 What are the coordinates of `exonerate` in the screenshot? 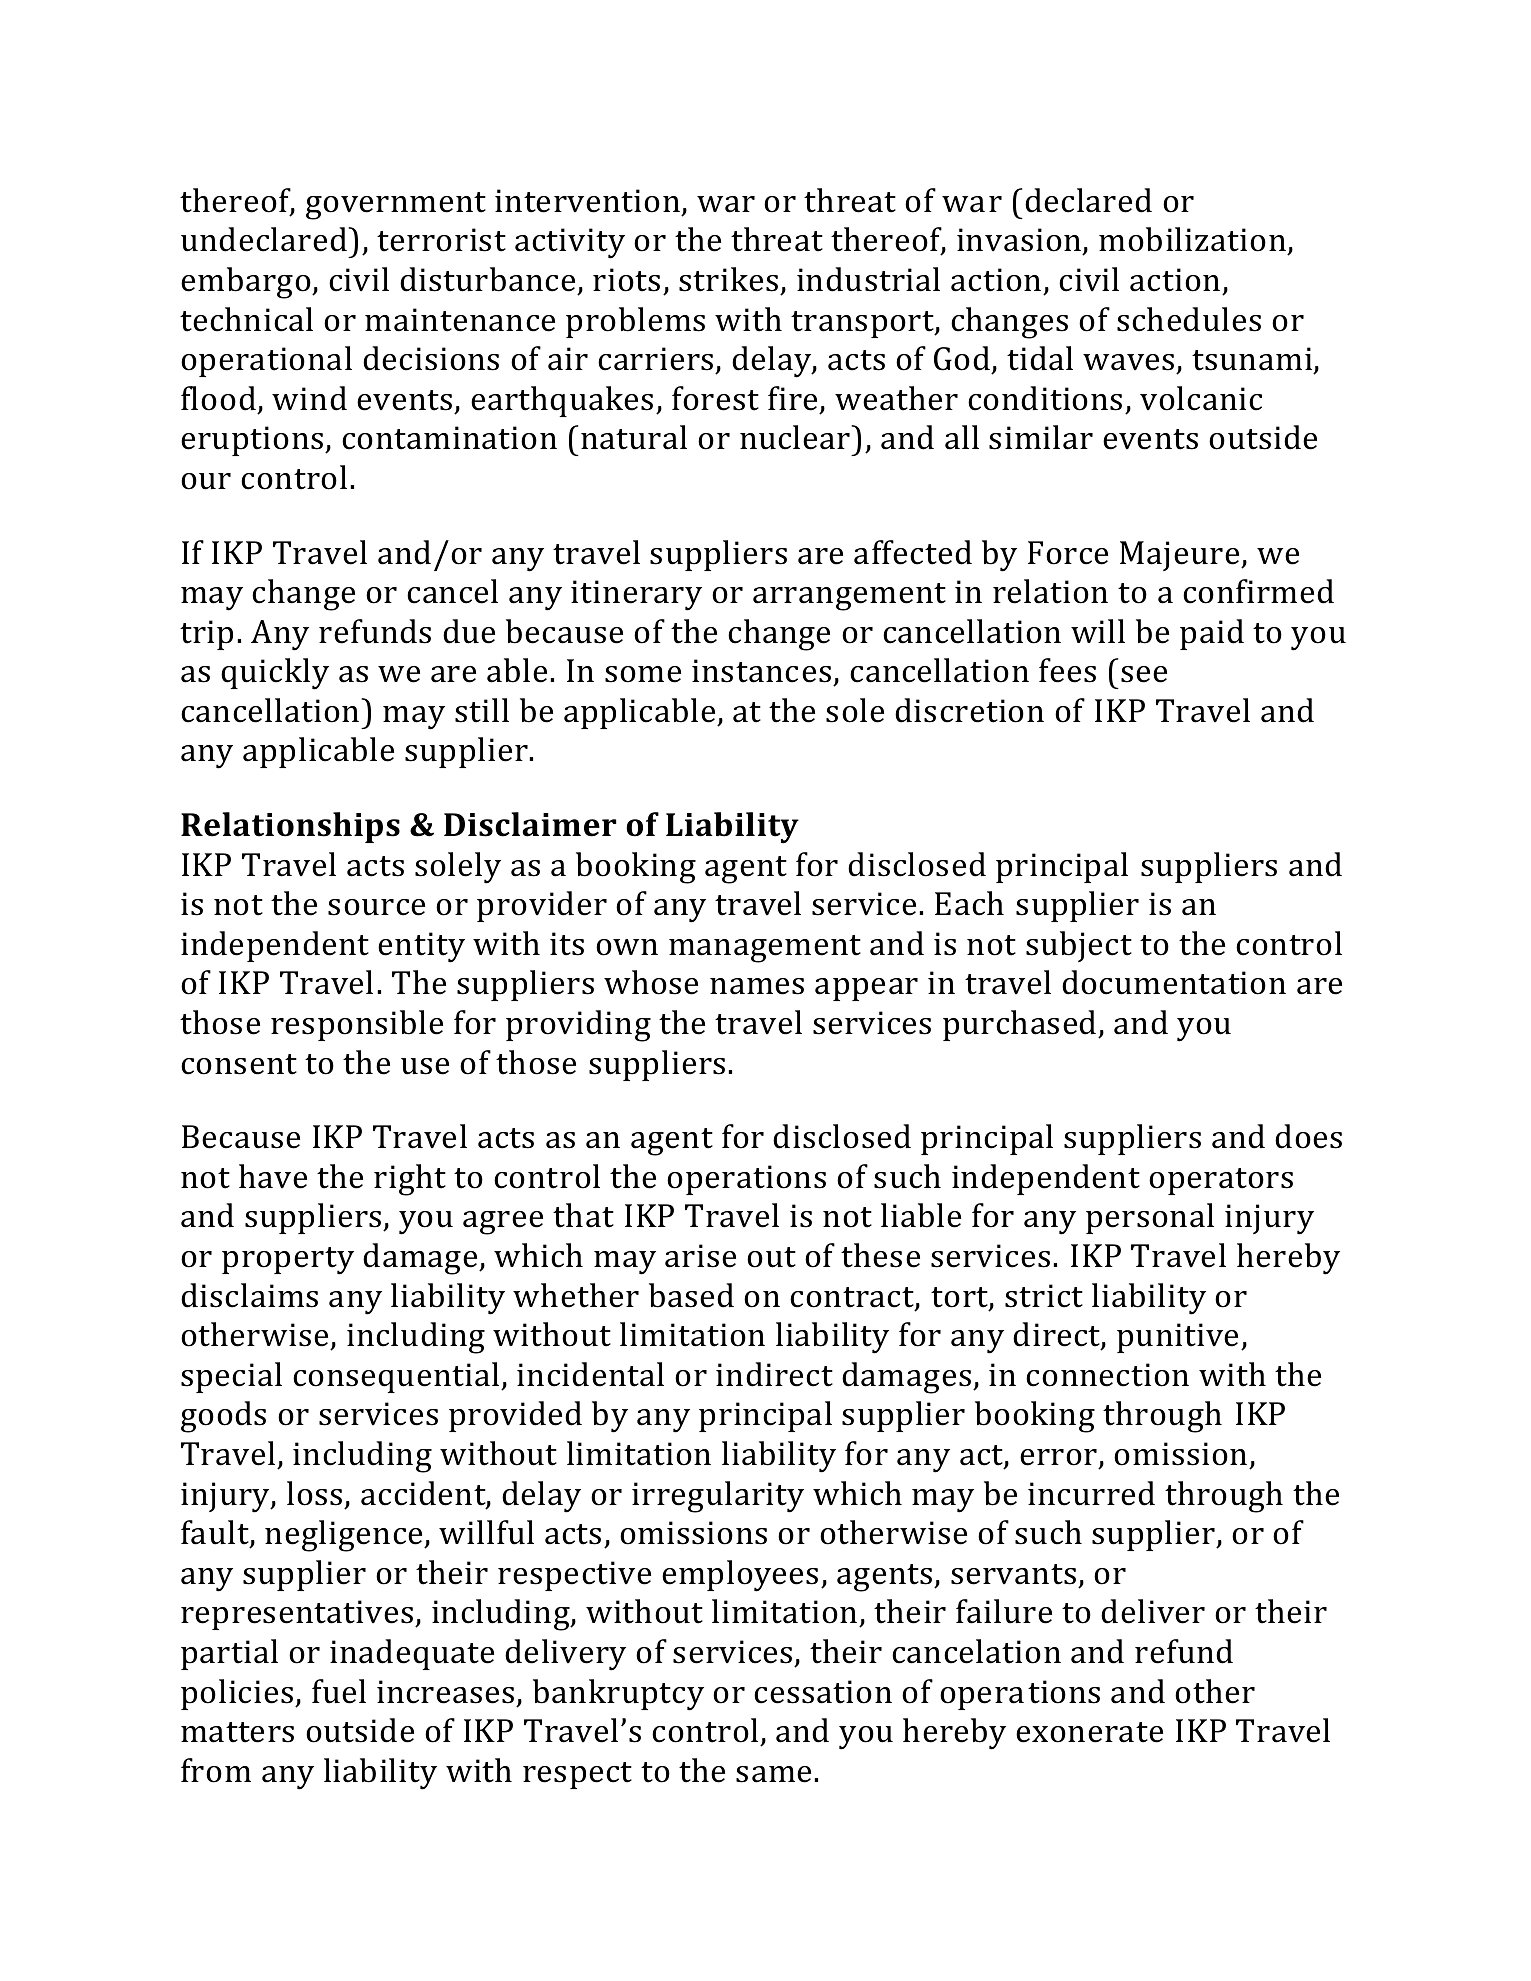 It's located at (1089, 1732).
